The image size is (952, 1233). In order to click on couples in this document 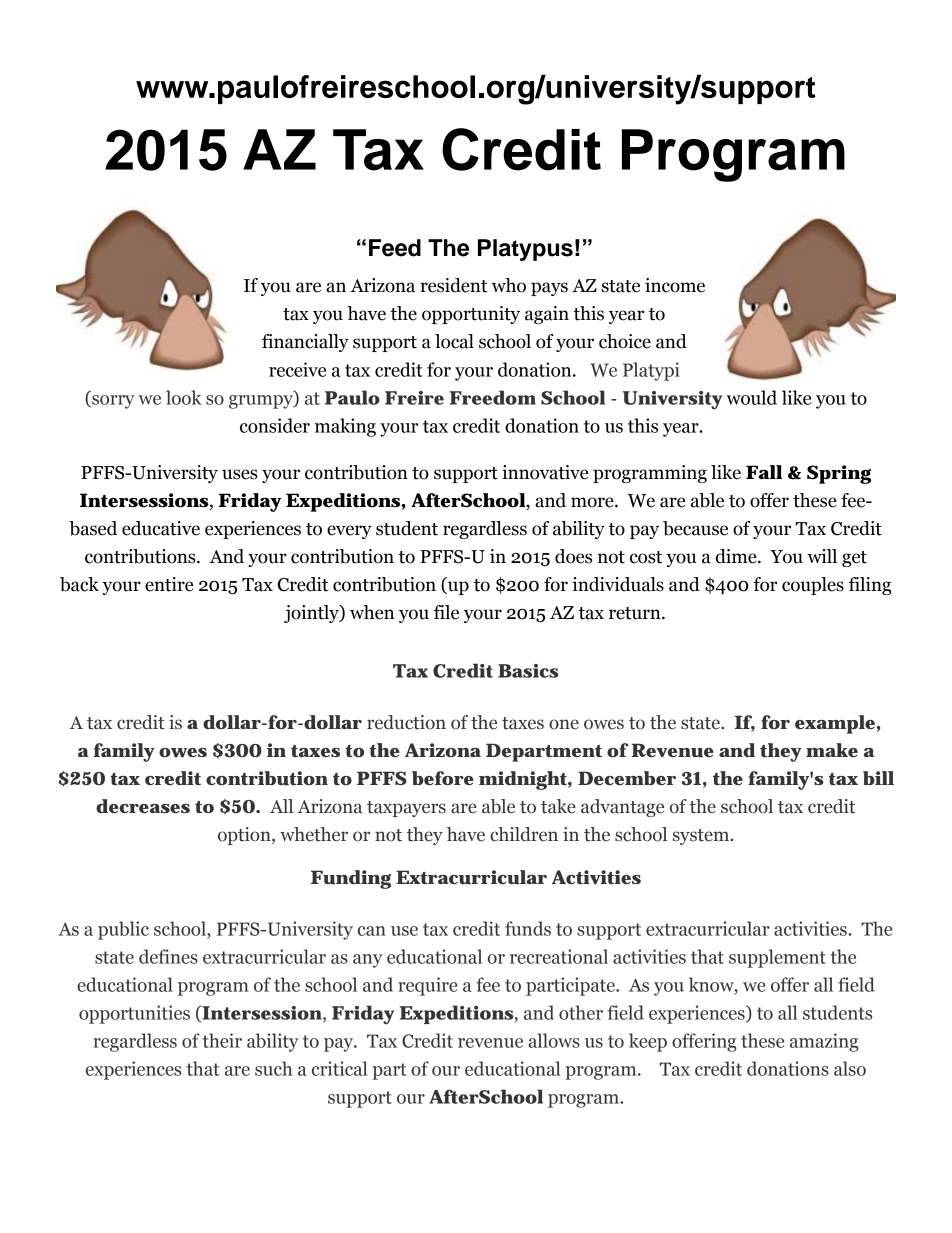, I will do `click(813, 586)`.
